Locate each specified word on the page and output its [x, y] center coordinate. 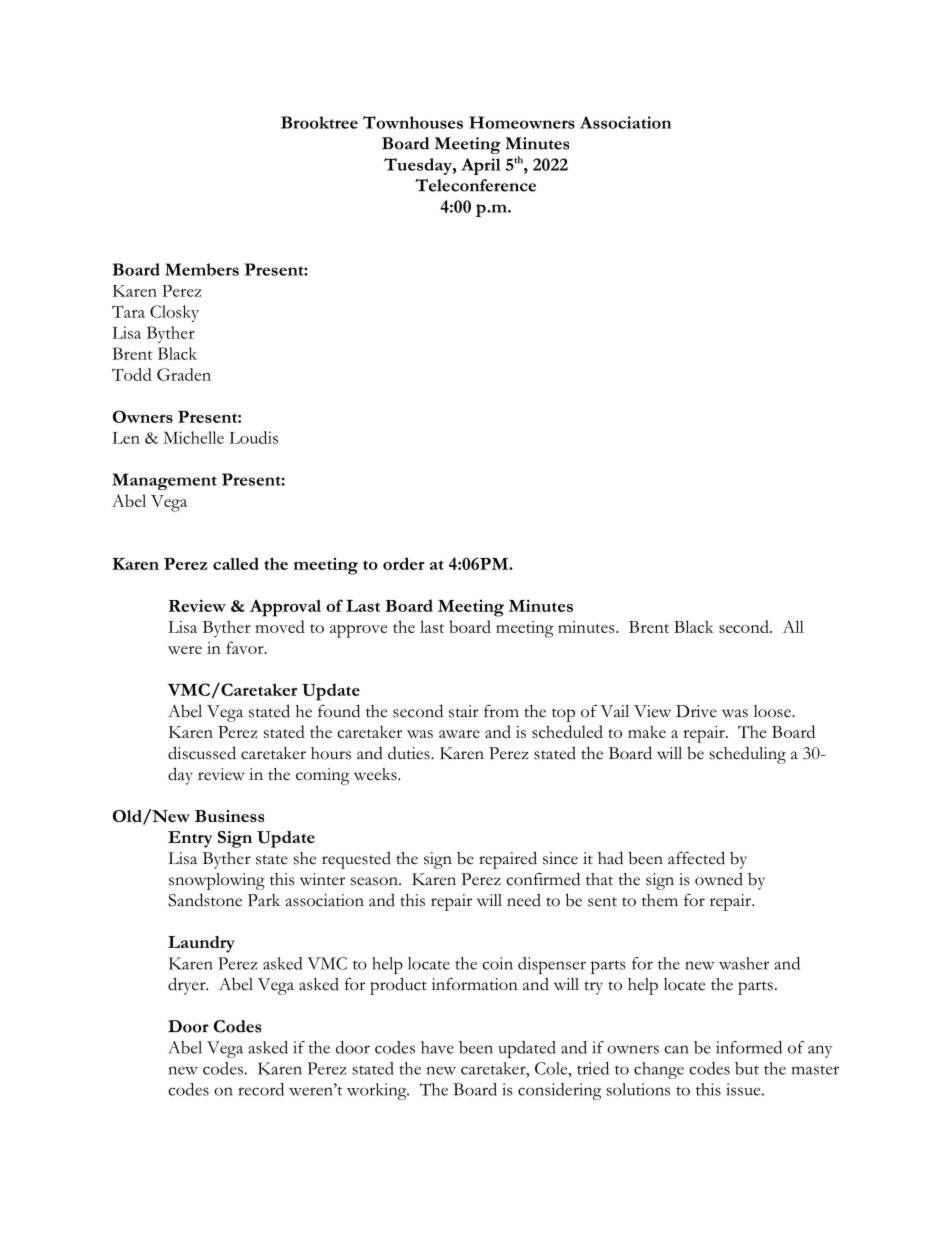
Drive [696, 711]
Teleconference [475, 185]
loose [773, 711]
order [404, 563]
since [560, 858]
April [481, 166]
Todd [132, 374]
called [236, 563]
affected [696, 858]
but [747, 1068]
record [261, 1089]
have [437, 1047]
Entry [190, 839]
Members [202, 269]
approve [358, 631]
